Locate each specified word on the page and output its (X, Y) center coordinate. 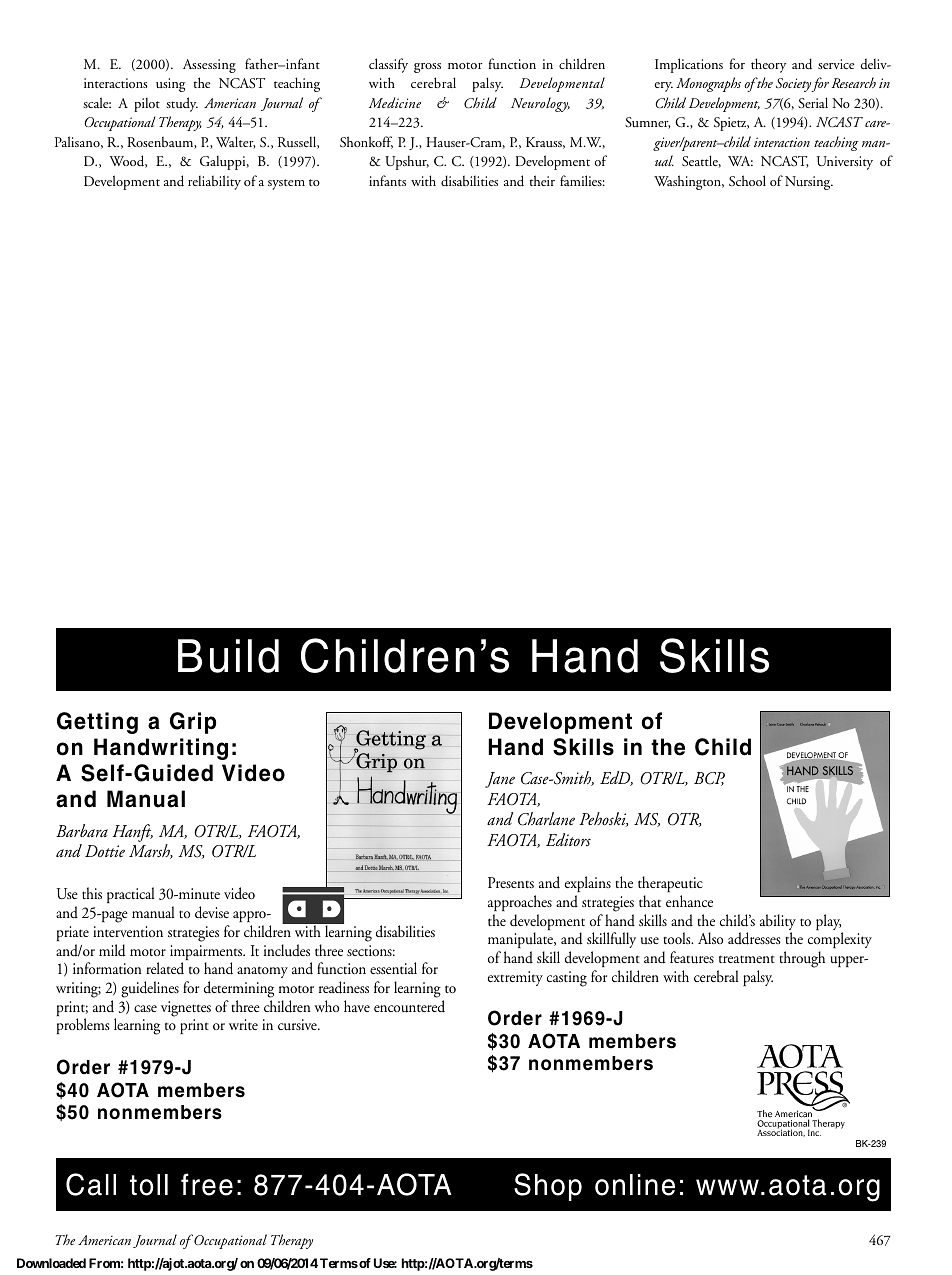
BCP (709, 779)
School (747, 180)
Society (793, 85)
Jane (500, 780)
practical (130, 895)
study (182, 104)
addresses (754, 938)
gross (427, 68)
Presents (511, 882)
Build (228, 656)
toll (149, 1185)
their (542, 180)
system (286, 184)
